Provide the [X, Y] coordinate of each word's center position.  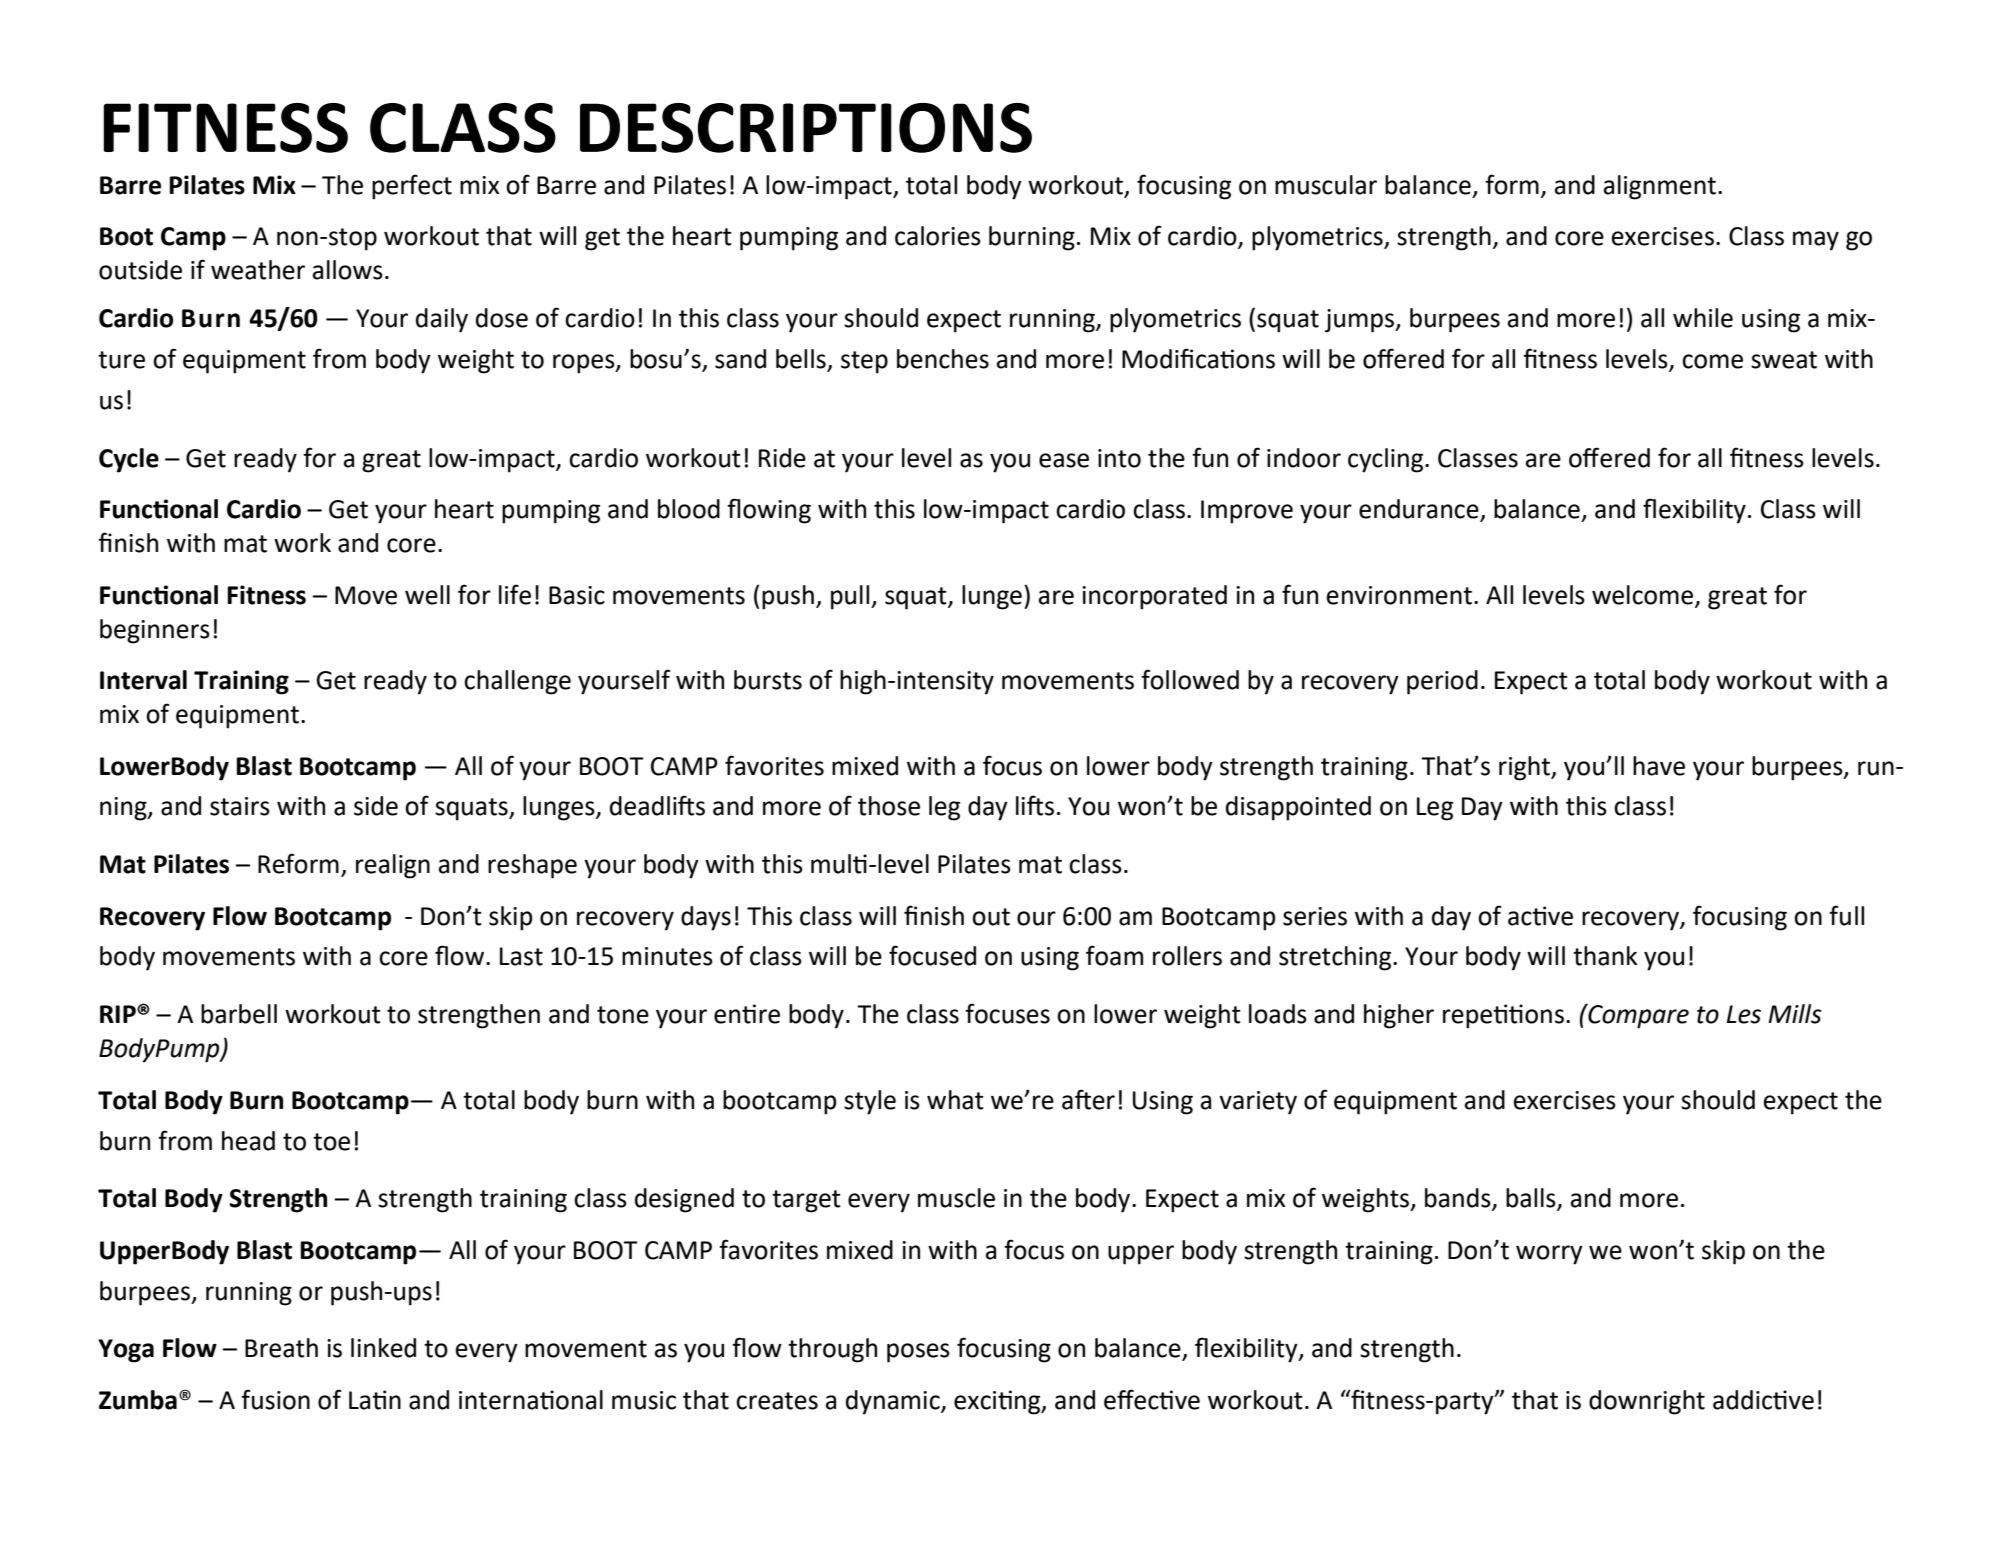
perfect [412, 187]
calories [938, 236]
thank [1605, 956]
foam [1114, 955]
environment [1399, 595]
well [427, 595]
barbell [239, 1014]
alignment [1660, 187]
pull [850, 597]
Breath [281, 1348]
